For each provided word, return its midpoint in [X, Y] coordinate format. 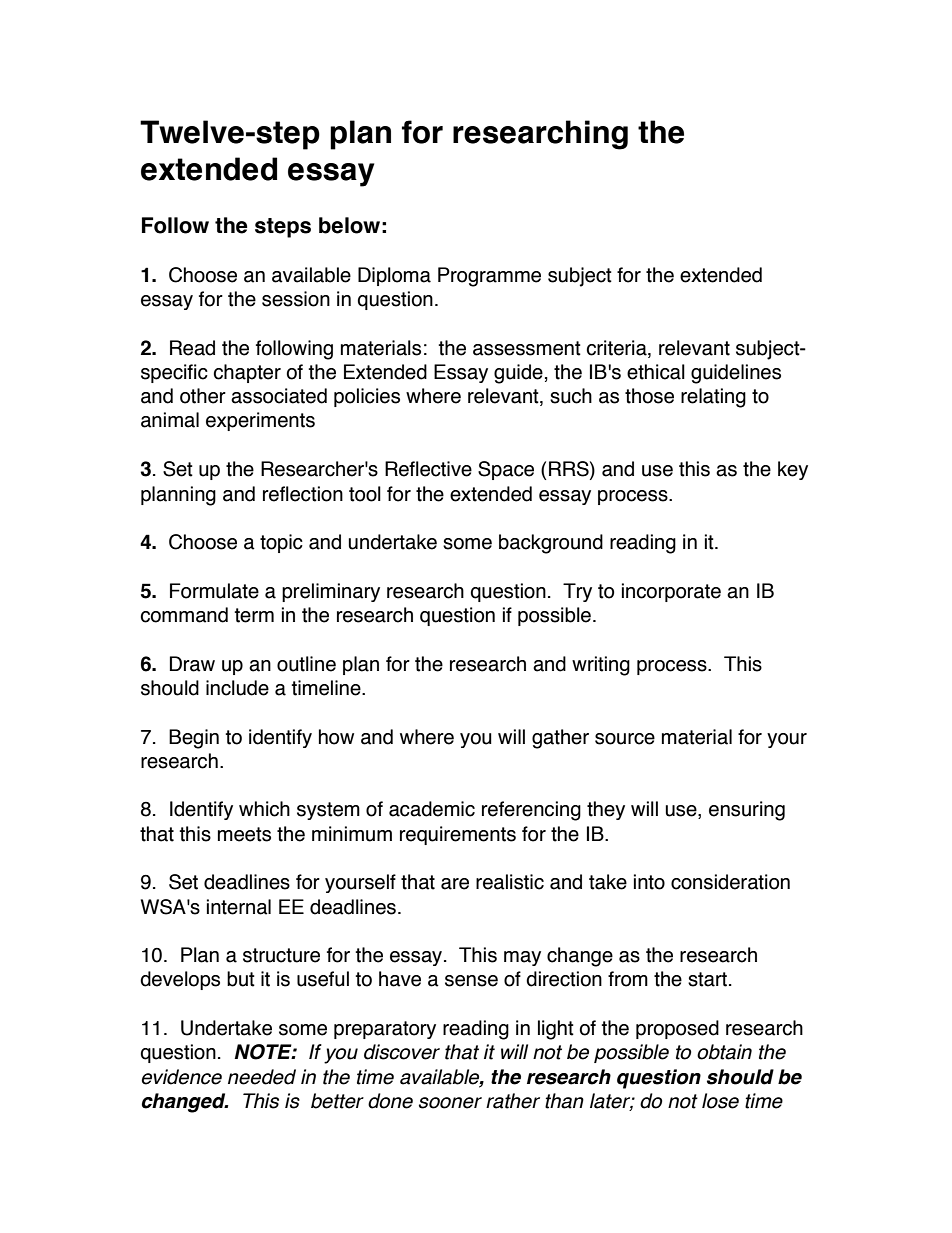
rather [513, 1101]
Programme [489, 277]
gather [560, 739]
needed [262, 1077]
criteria [618, 348]
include [237, 688]
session [296, 299]
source [625, 739]
